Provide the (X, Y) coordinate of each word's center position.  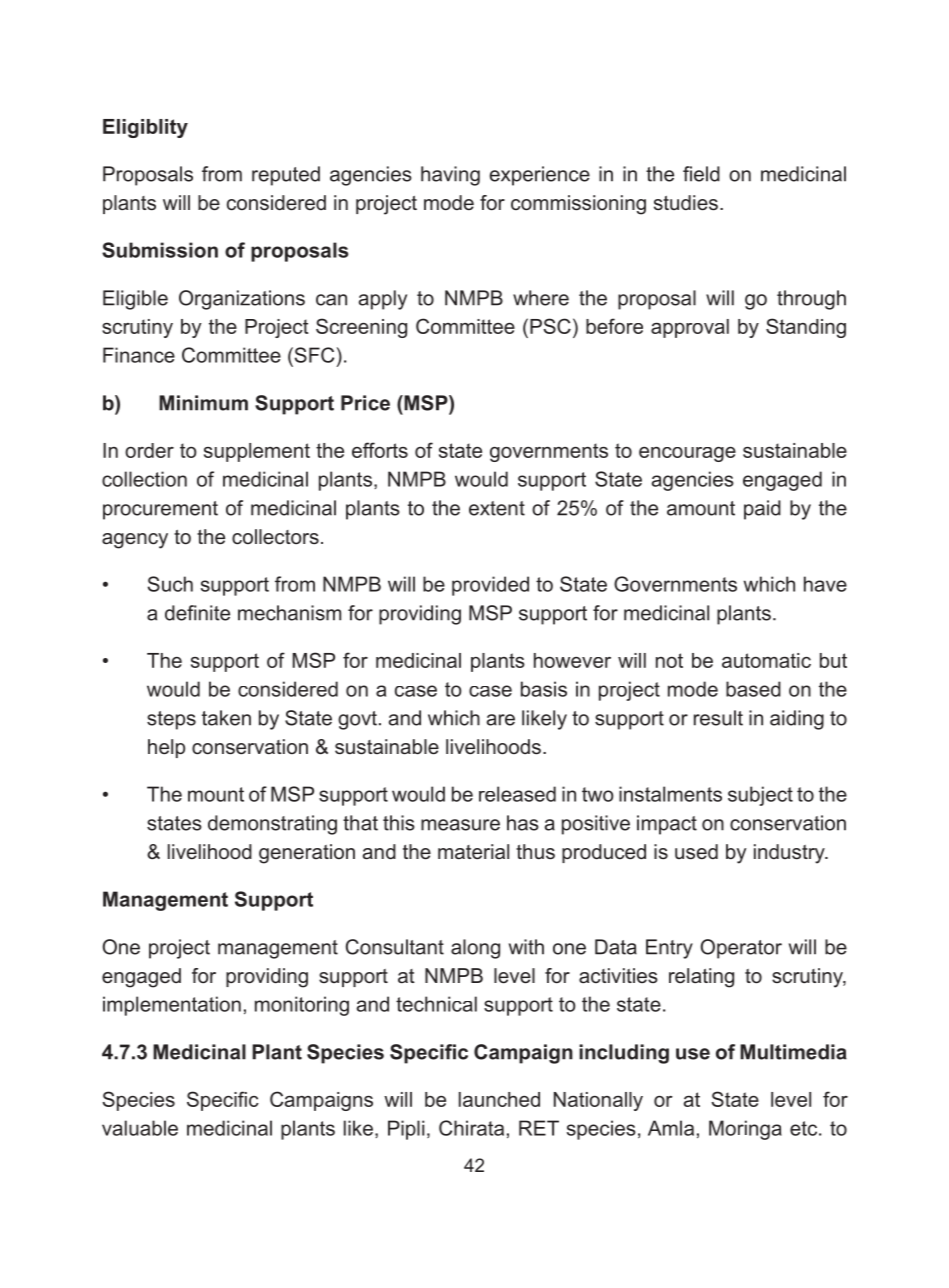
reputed (286, 176)
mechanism (289, 613)
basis (544, 689)
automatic (766, 660)
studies (686, 203)
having (450, 176)
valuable (140, 1128)
